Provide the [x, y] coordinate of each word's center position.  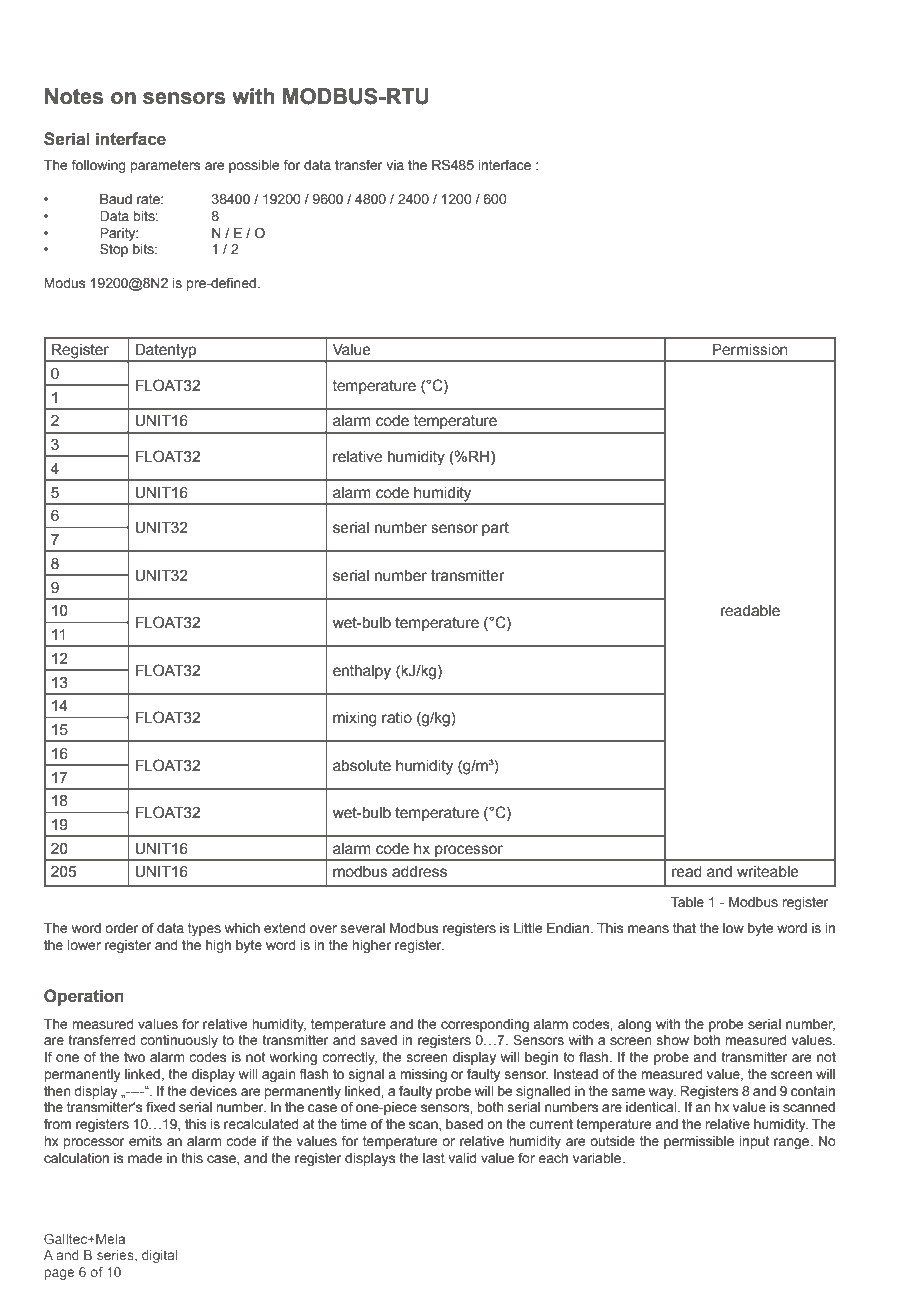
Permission [750, 350]
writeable [768, 872]
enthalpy [362, 672]
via [395, 165]
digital [159, 1256]
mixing [355, 719]
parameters [165, 166]
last [434, 1158]
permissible [699, 1142]
